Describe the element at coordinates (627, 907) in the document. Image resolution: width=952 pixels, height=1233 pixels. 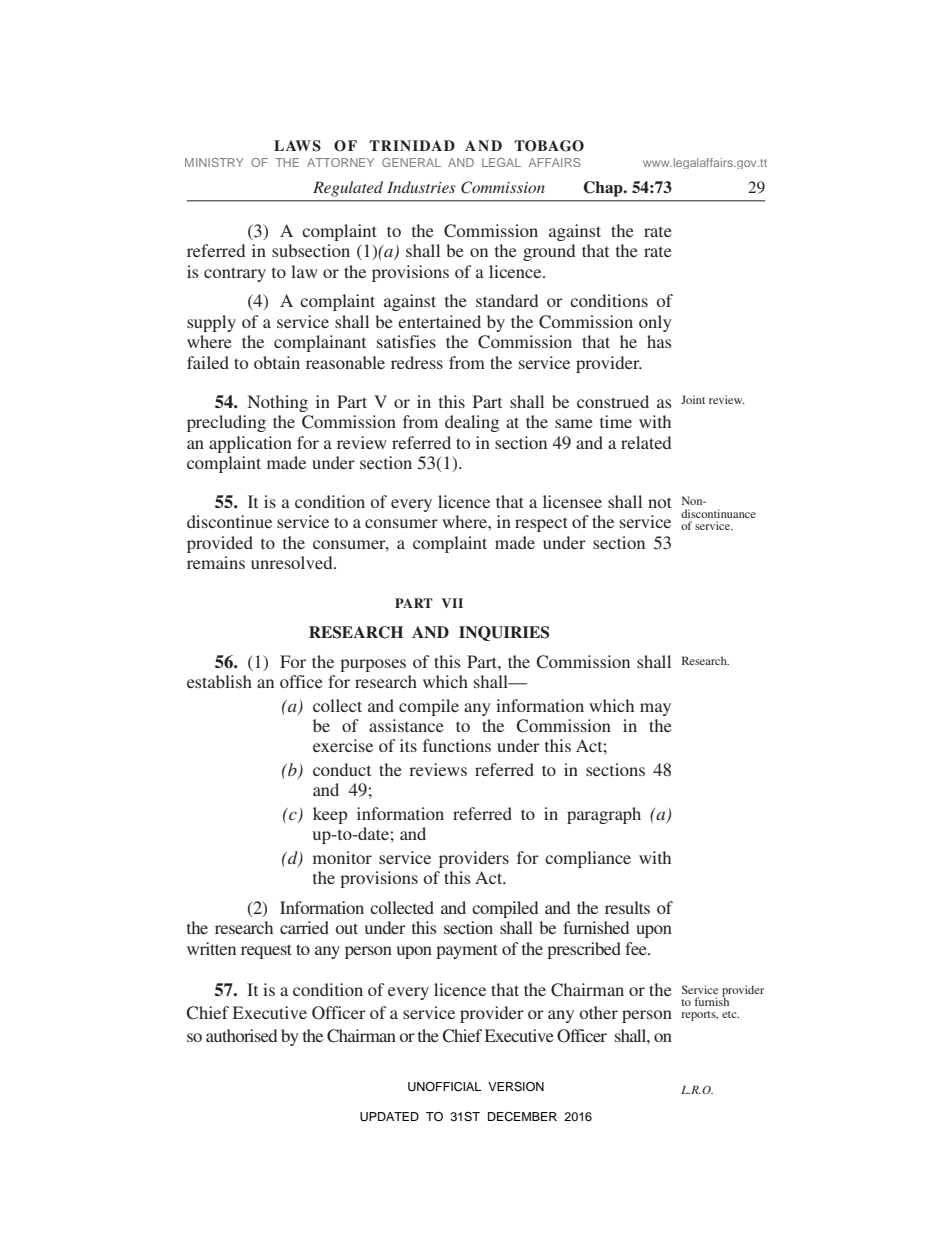
I see `results` at that location.
